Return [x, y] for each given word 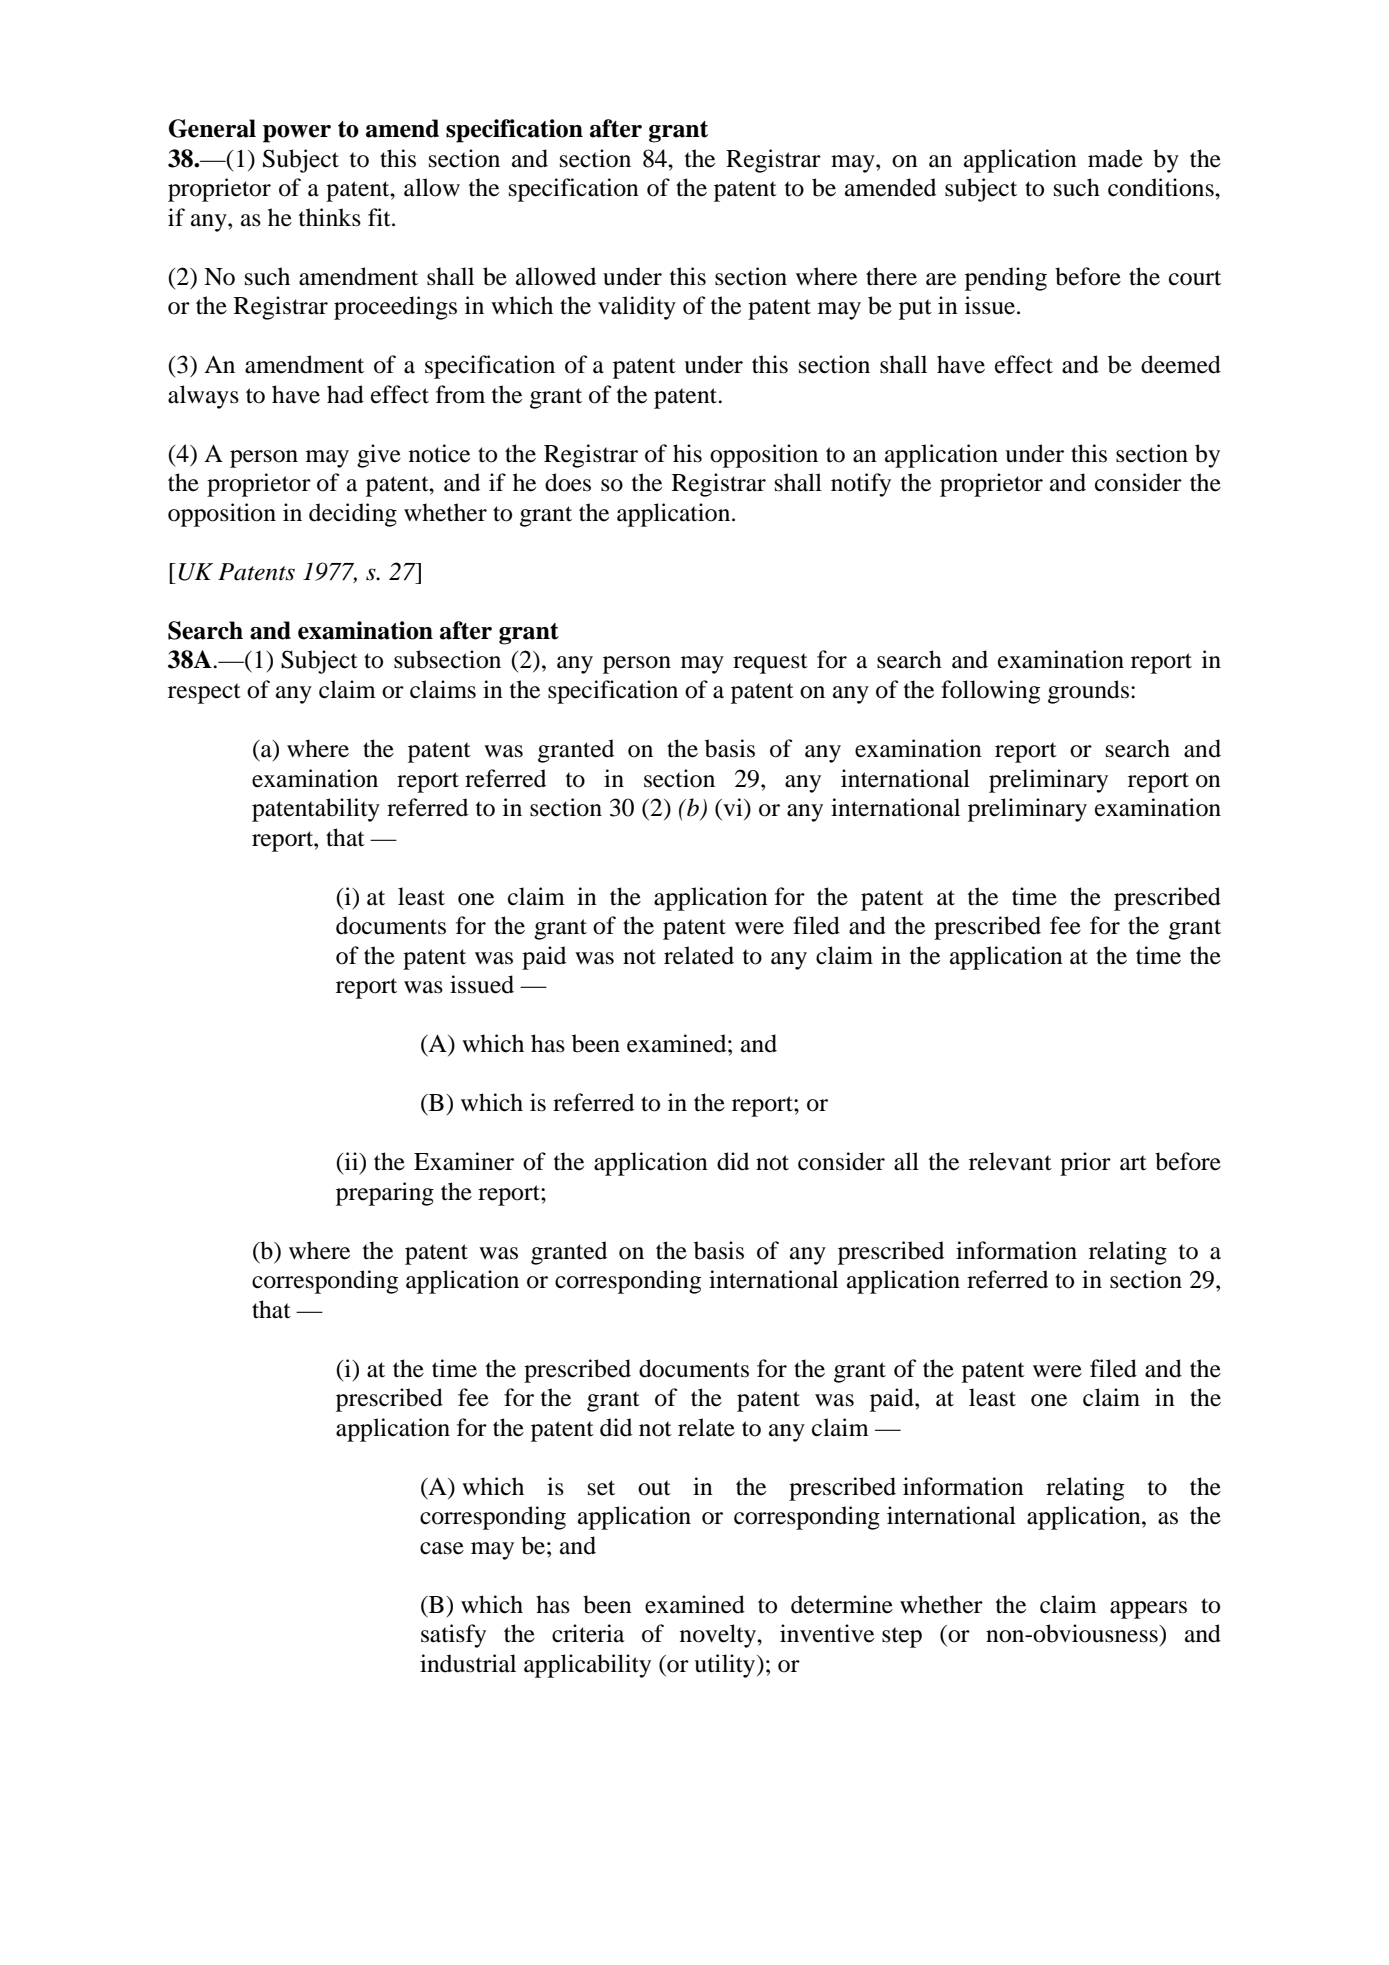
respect [204, 693]
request [770, 663]
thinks [330, 217]
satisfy [453, 1636]
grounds [1088, 692]
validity [637, 308]
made [1115, 158]
